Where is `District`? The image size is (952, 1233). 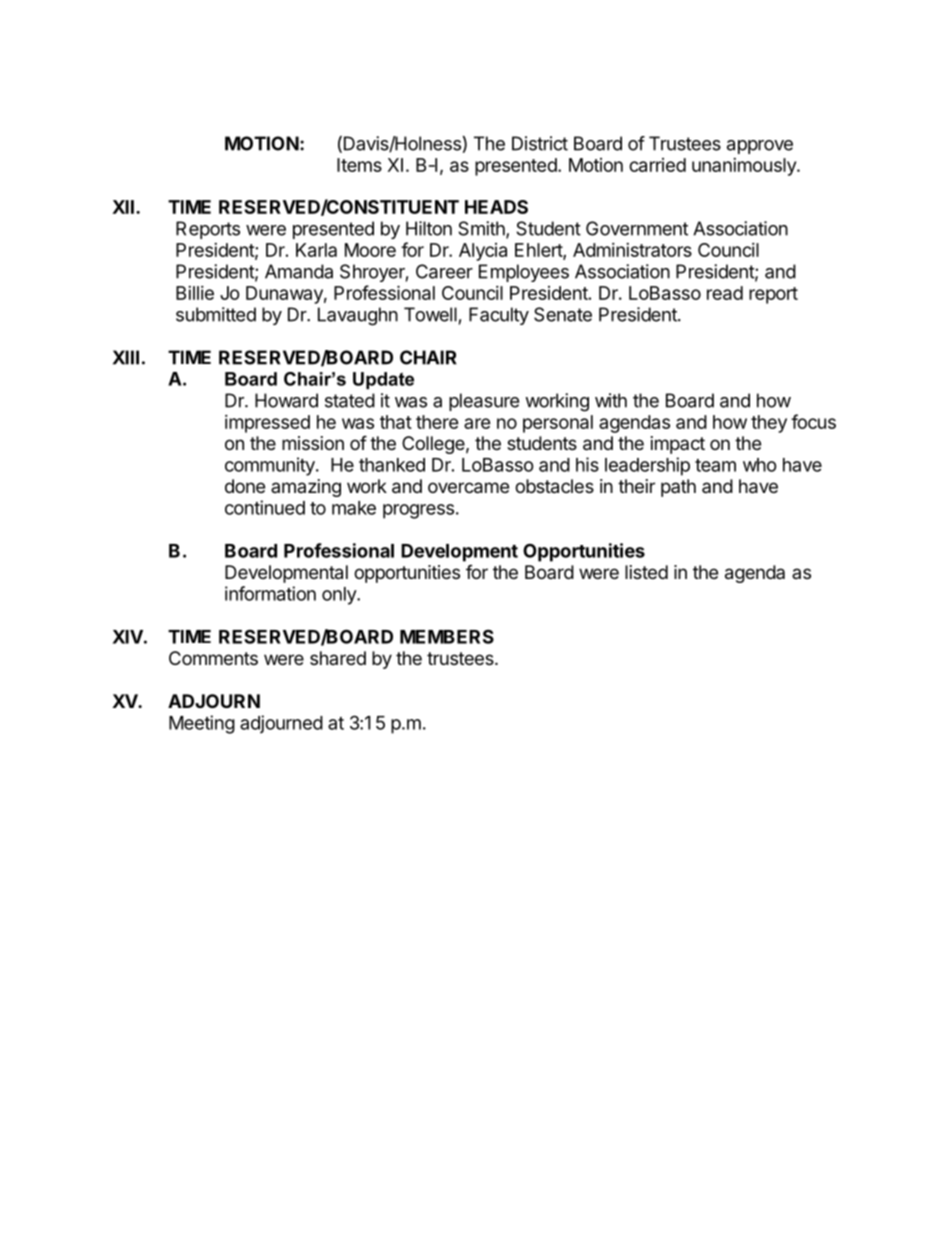
District is located at coordinates (540, 143).
